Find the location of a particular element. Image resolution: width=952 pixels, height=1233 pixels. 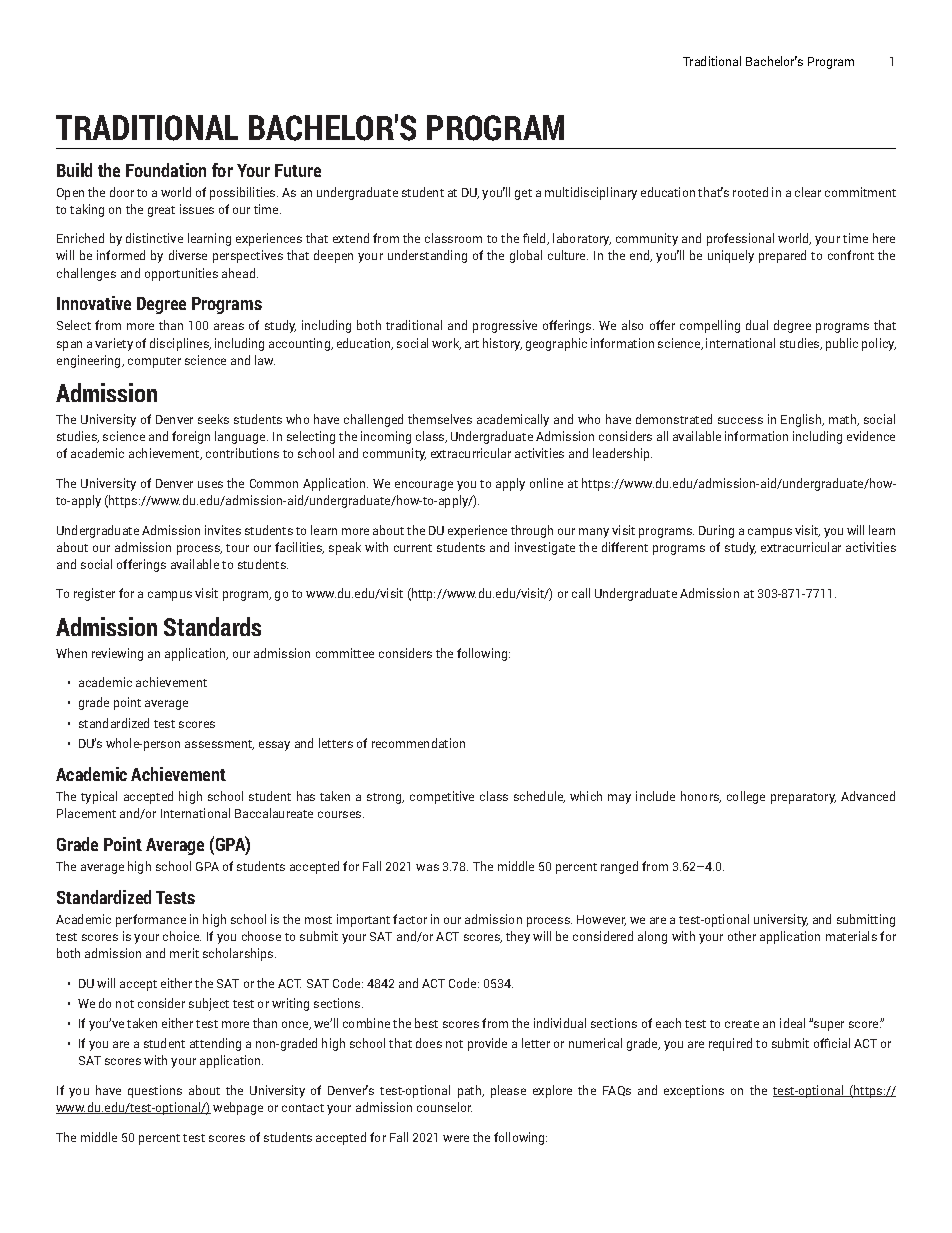

exceptions is located at coordinates (694, 1091).
